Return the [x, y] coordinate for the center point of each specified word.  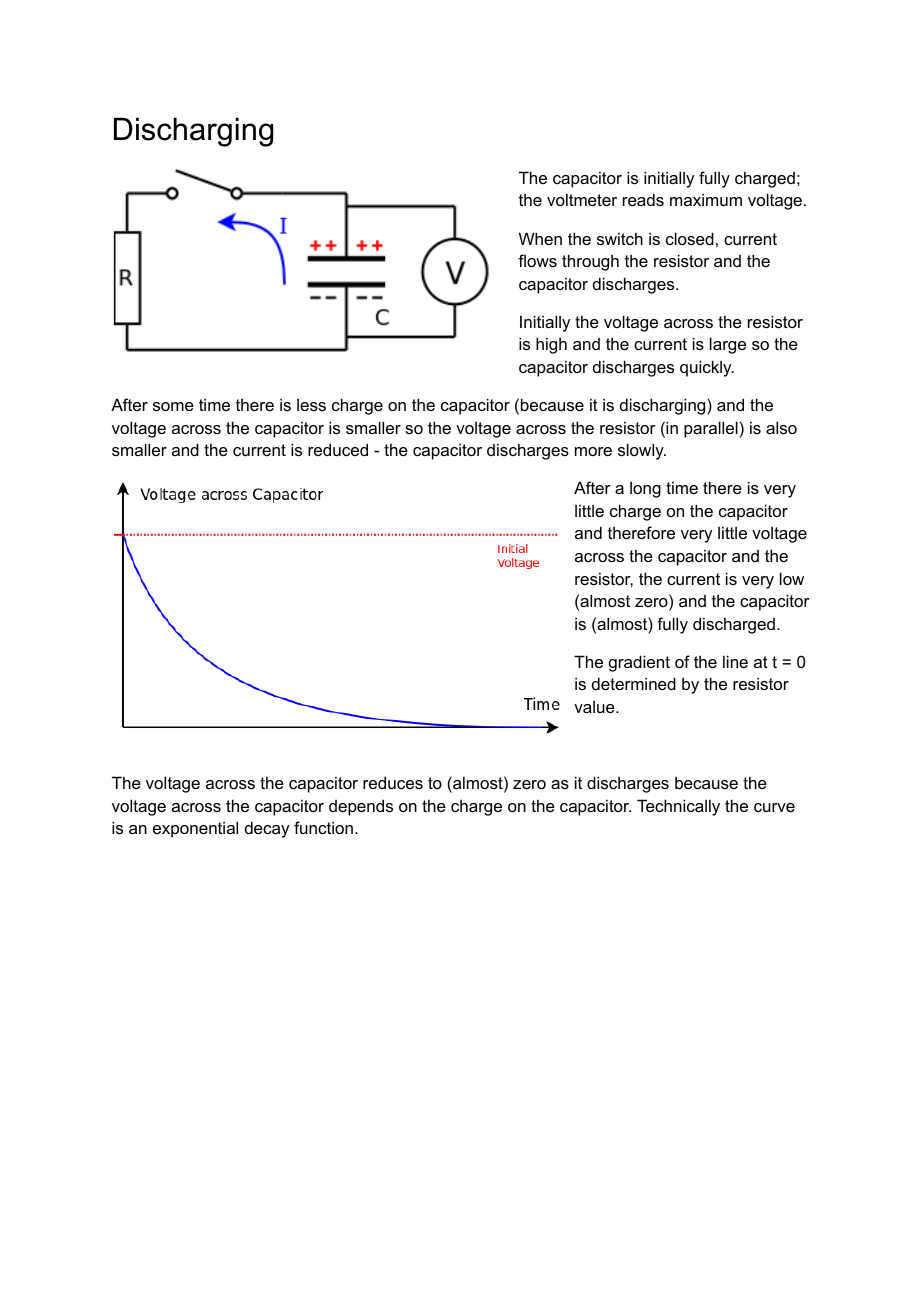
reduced [338, 449]
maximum [706, 199]
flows [537, 260]
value [595, 707]
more [593, 451]
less [311, 405]
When [540, 238]
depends [361, 807]
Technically [678, 807]
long [645, 490]
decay [267, 829]
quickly [707, 368]
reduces [393, 782]
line [735, 661]
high [551, 345]
